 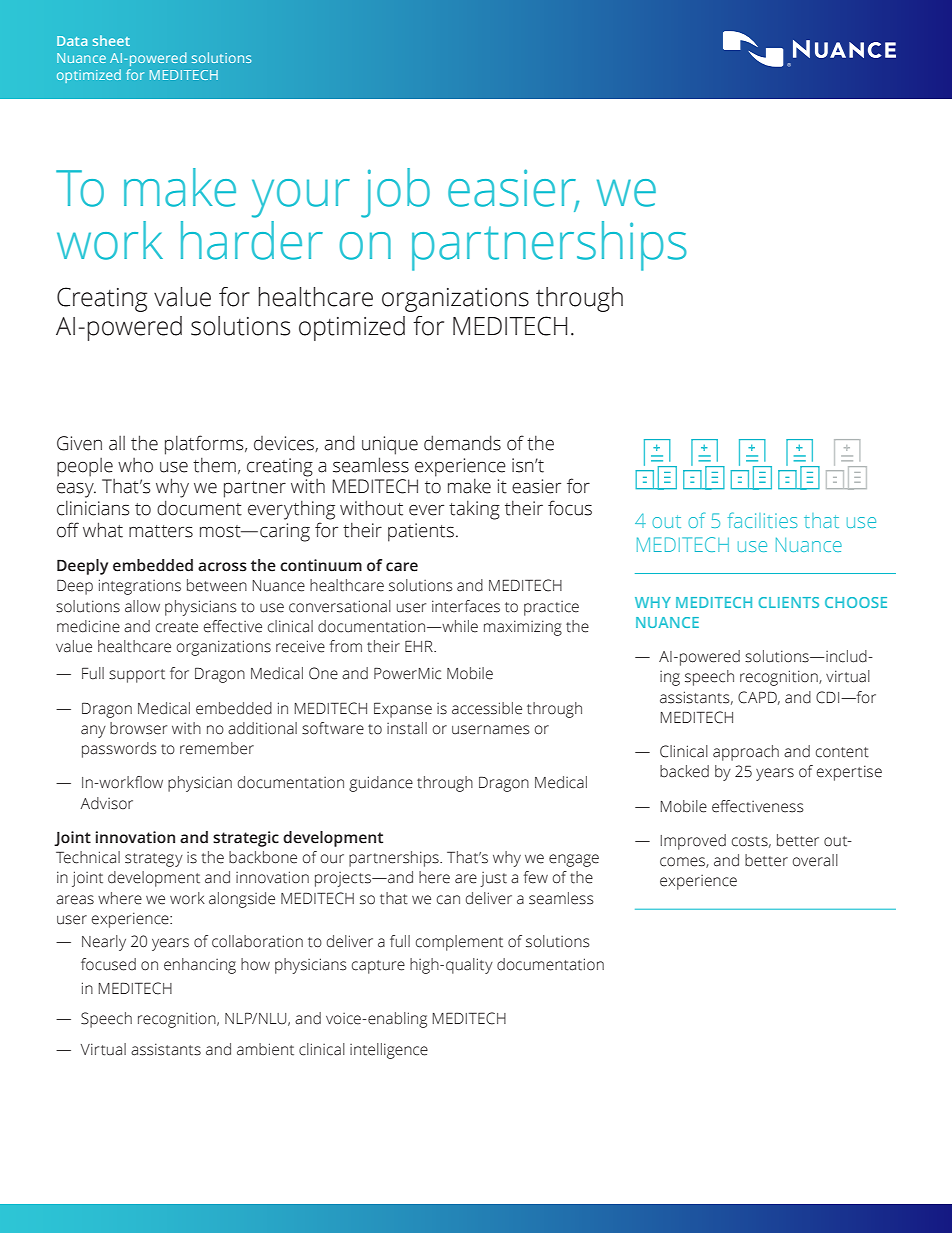 I want to click on intelligence, so click(x=389, y=1051).
